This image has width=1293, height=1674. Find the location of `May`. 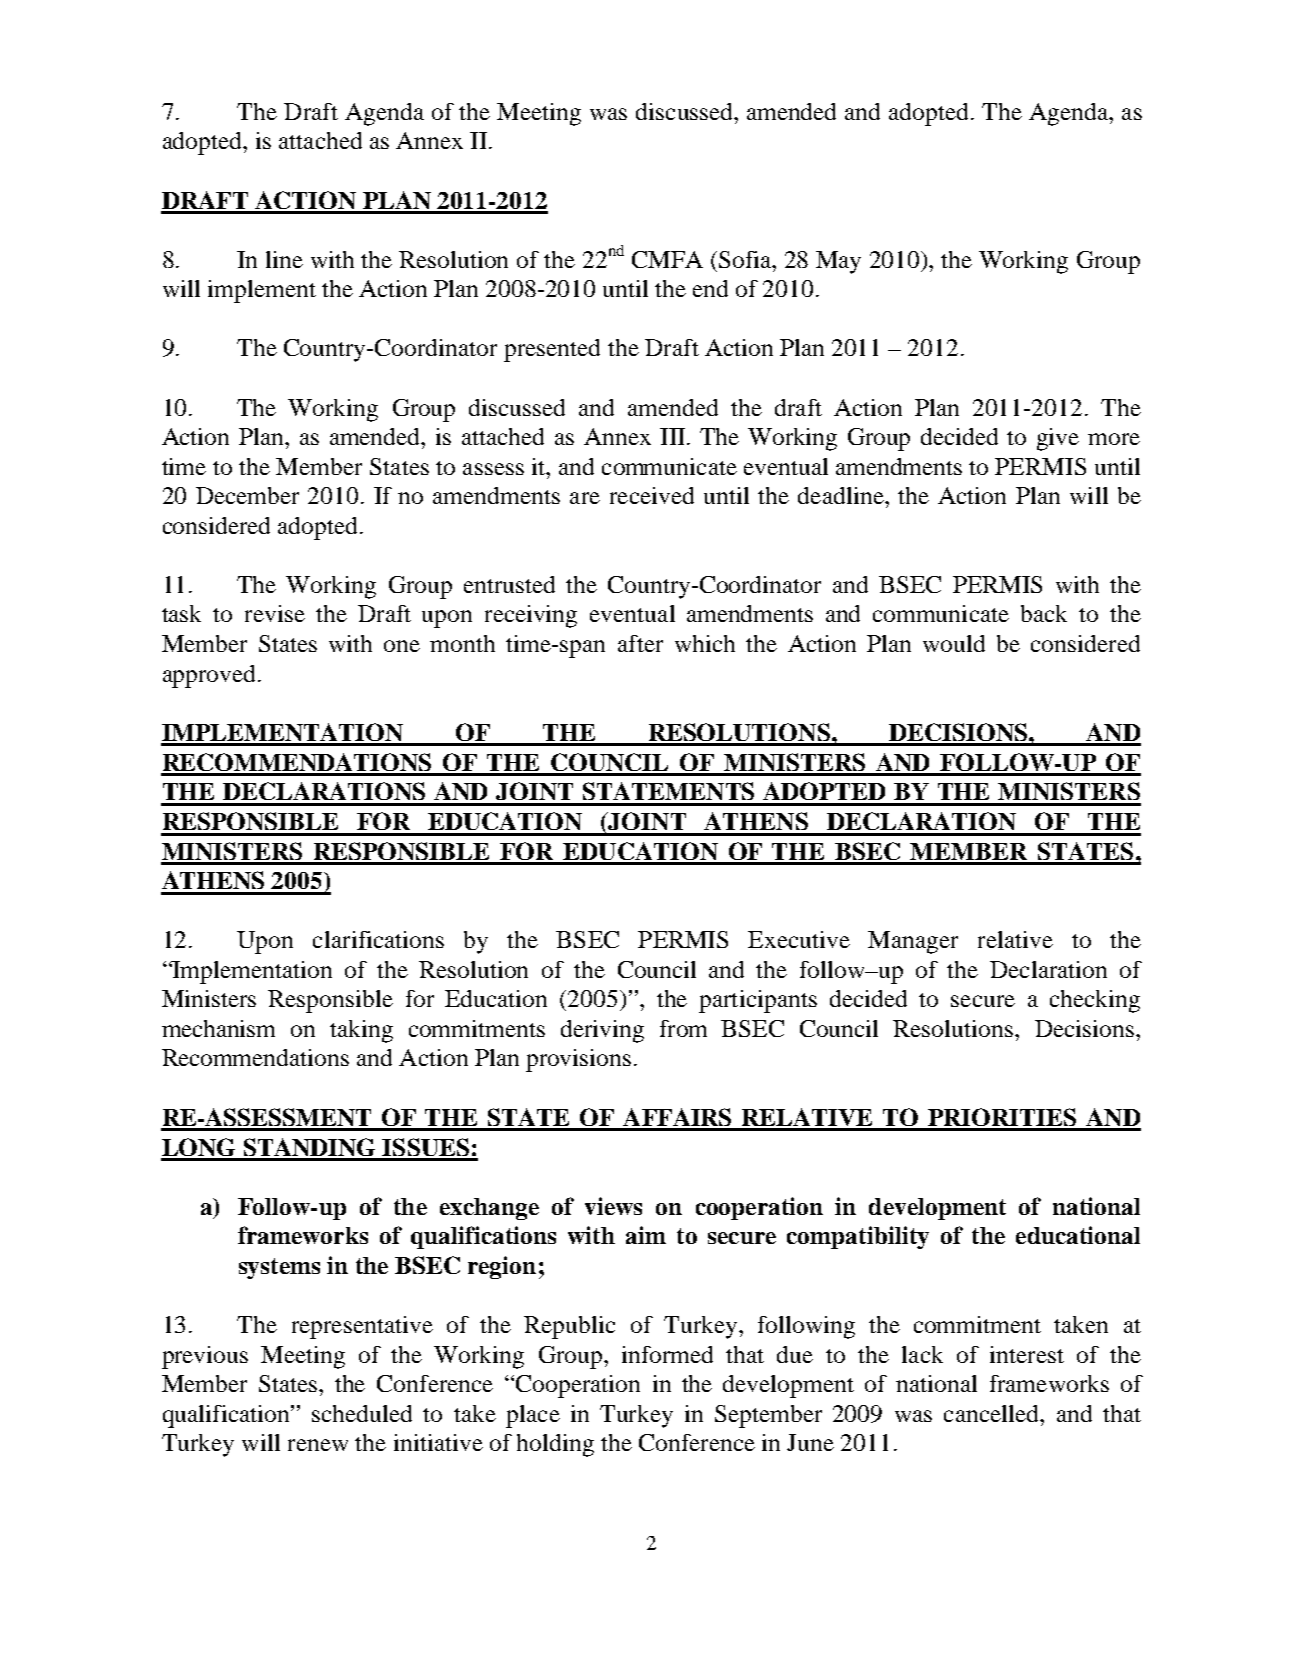

May is located at coordinates (838, 262).
